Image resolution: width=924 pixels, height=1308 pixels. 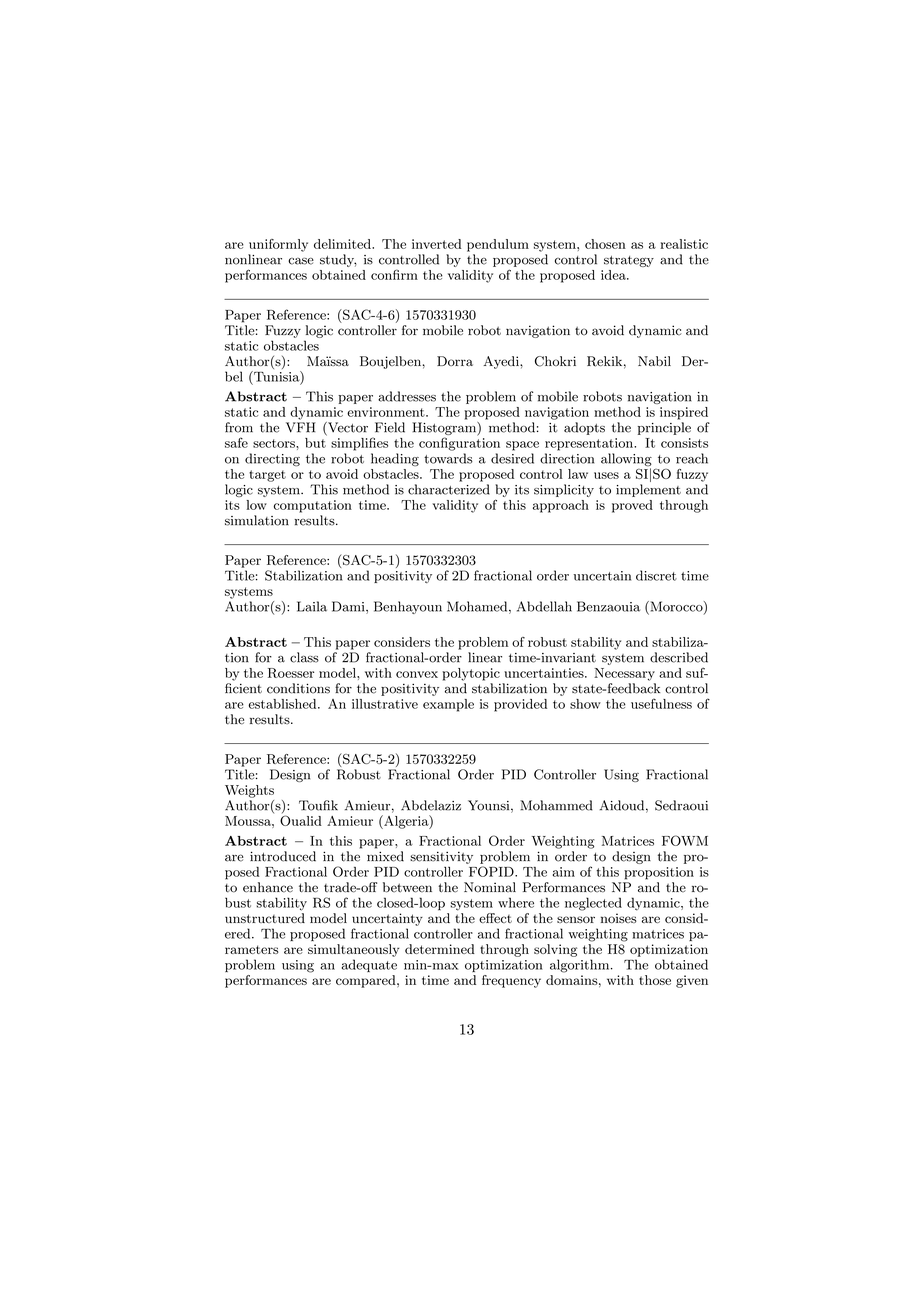 I want to click on inverted, so click(x=437, y=244).
